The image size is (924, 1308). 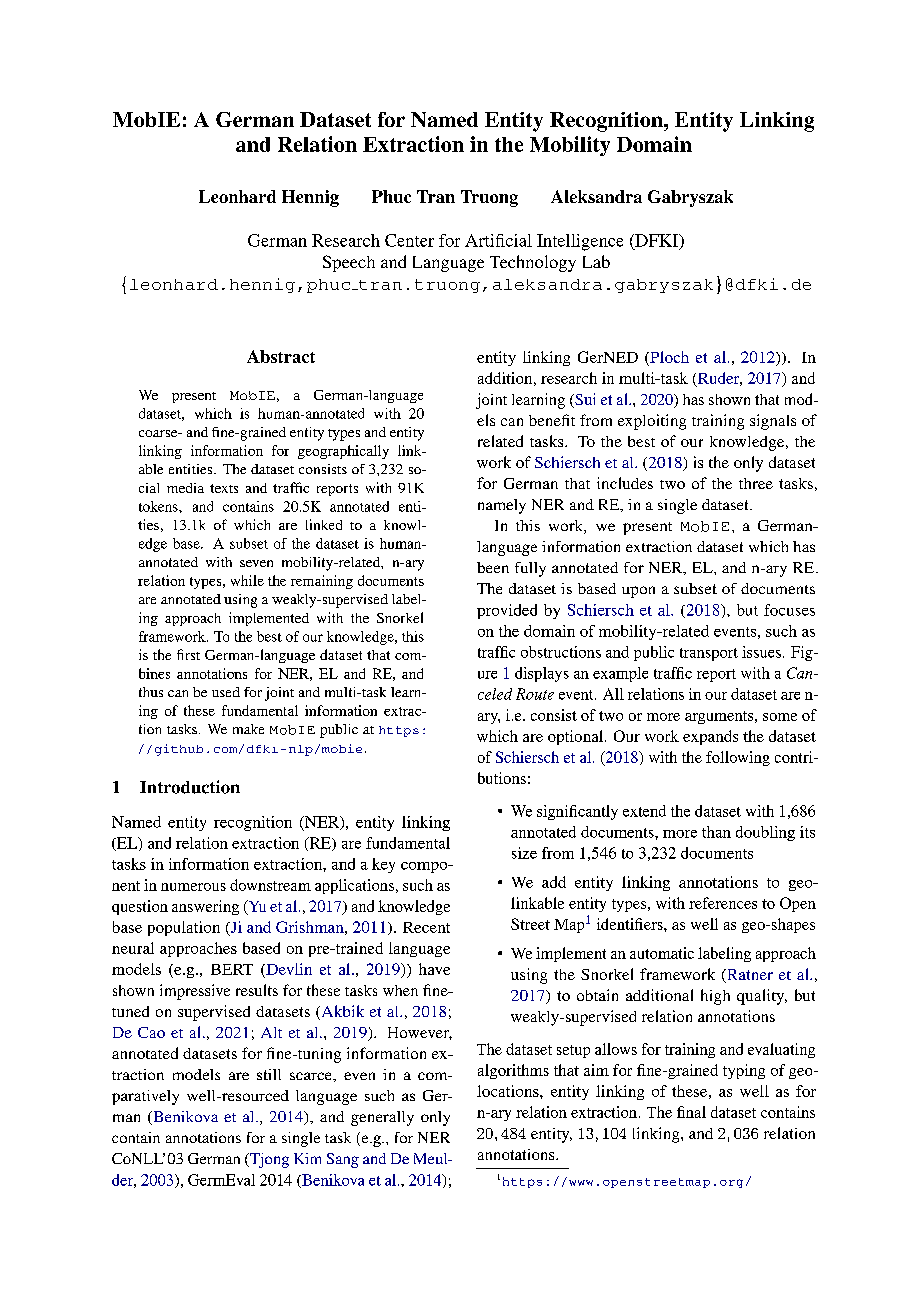 I want to click on final, so click(x=691, y=1112).
